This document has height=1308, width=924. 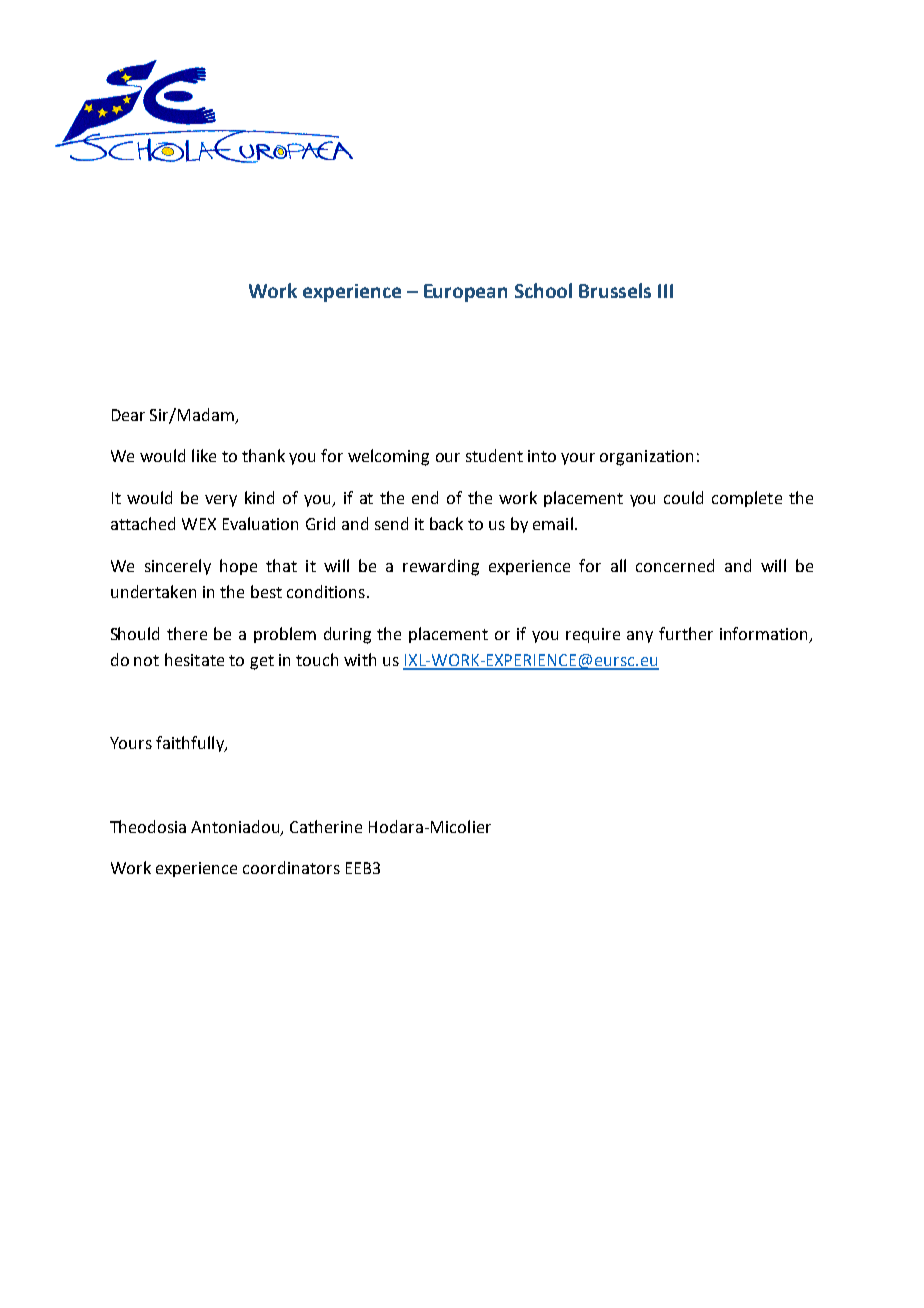 What do you see at coordinates (640, 637) in the document?
I see `any` at bounding box center [640, 637].
